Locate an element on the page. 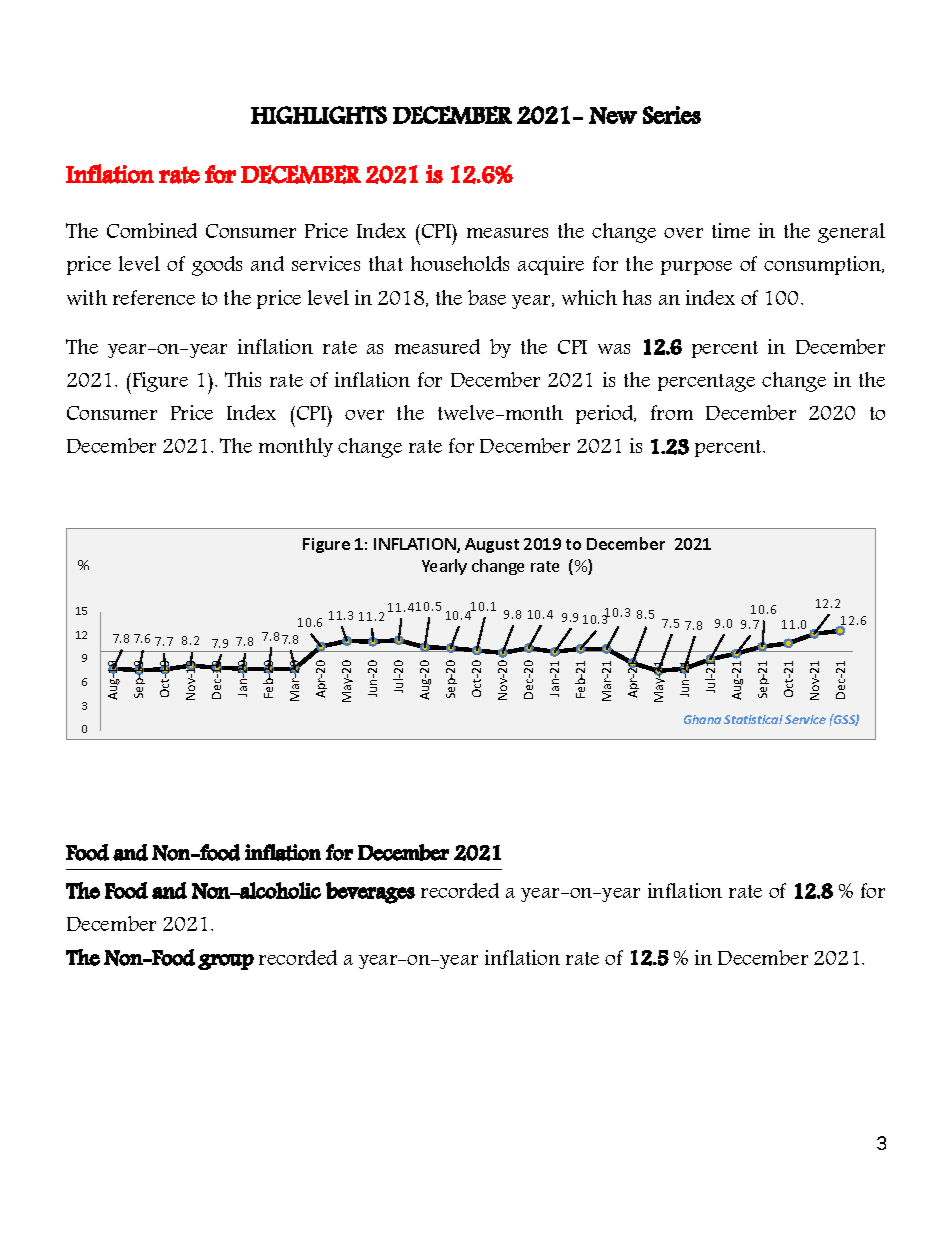  HIGHLIGHTS is located at coordinates (319, 115).
